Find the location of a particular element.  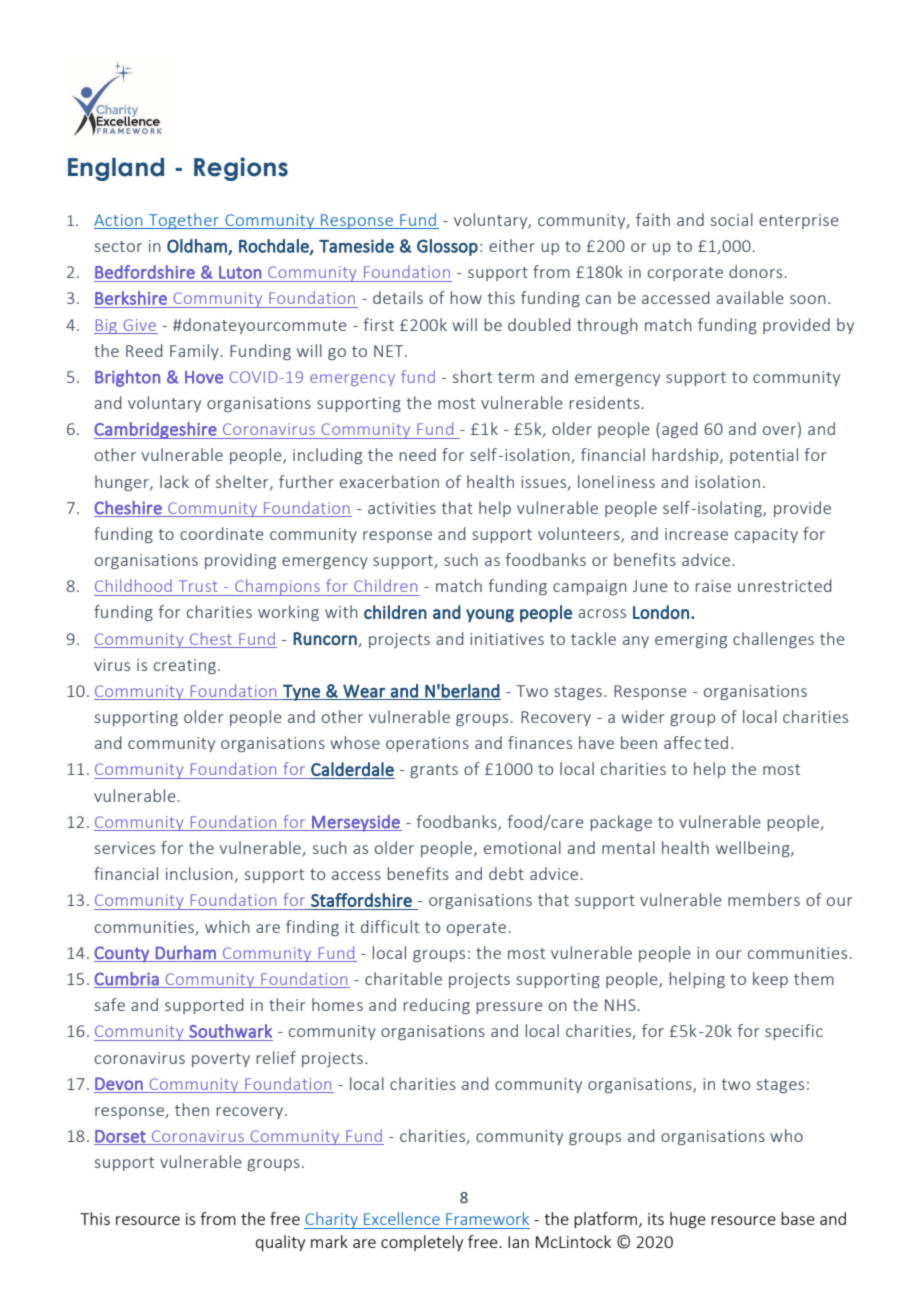

operations is located at coordinates (427, 744).
